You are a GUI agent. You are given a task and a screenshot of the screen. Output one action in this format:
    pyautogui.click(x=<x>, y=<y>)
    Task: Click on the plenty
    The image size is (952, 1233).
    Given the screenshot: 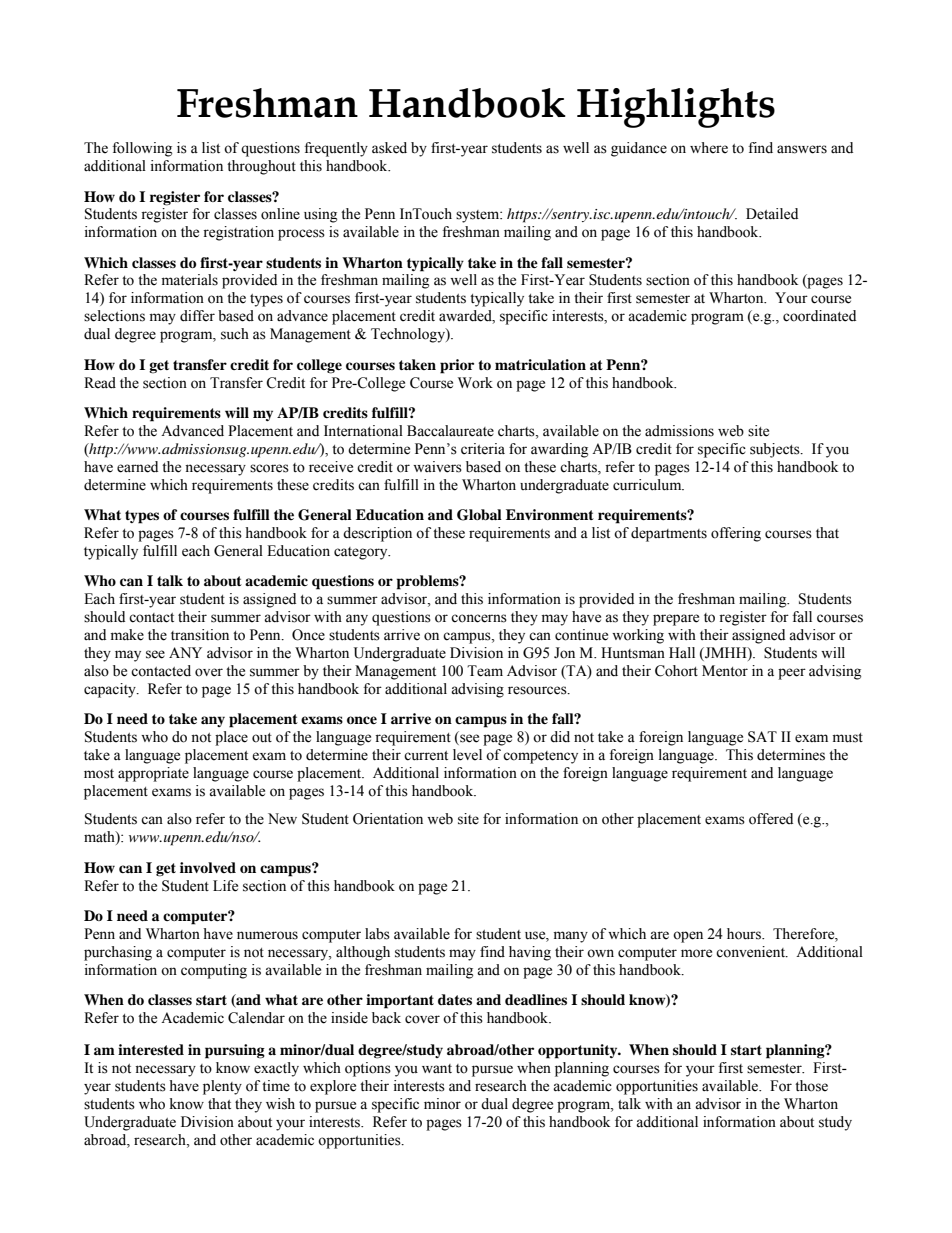 What is the action you would take?
    pyautogui.click(x=222, y=1087)
